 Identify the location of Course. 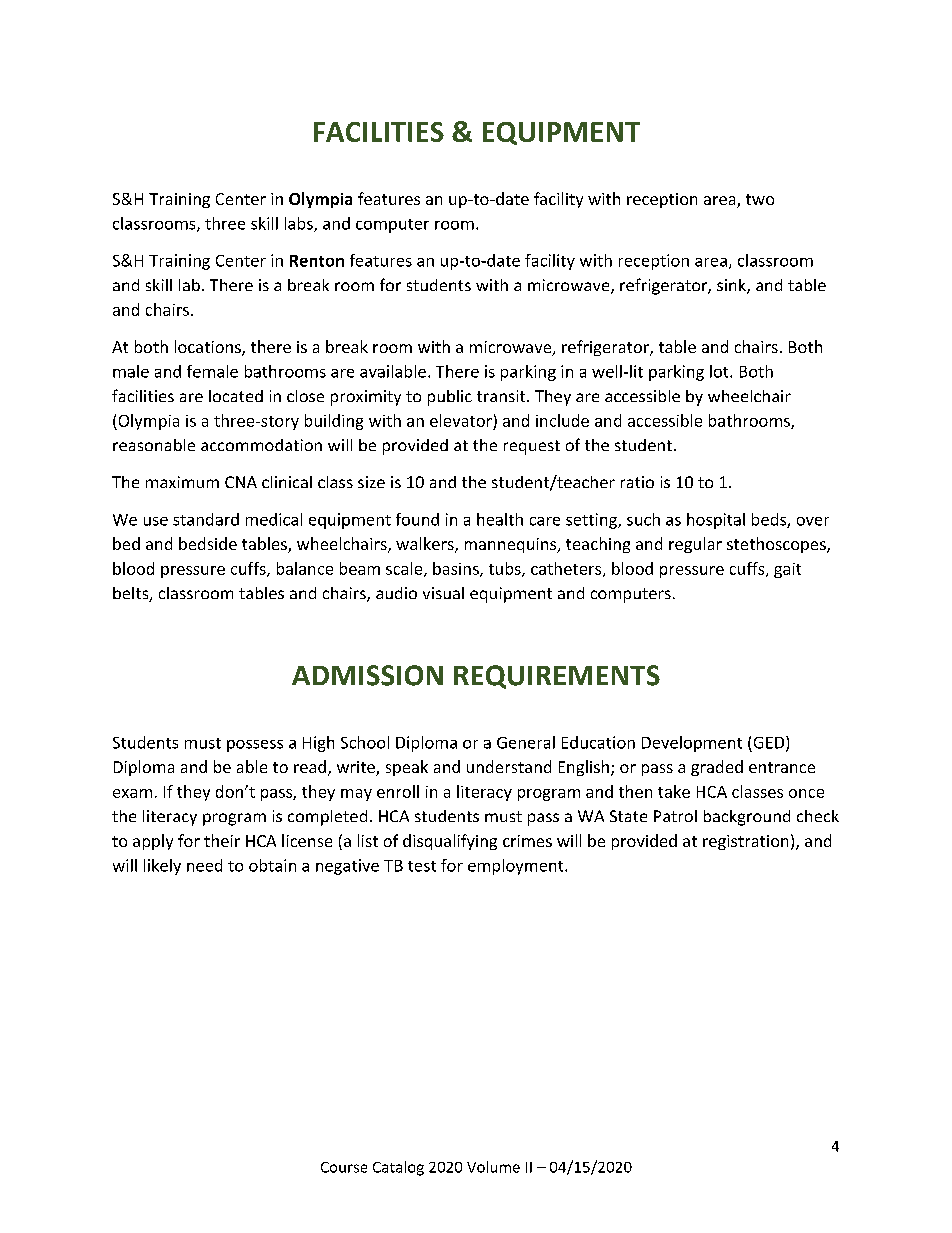
(344, 1167).
